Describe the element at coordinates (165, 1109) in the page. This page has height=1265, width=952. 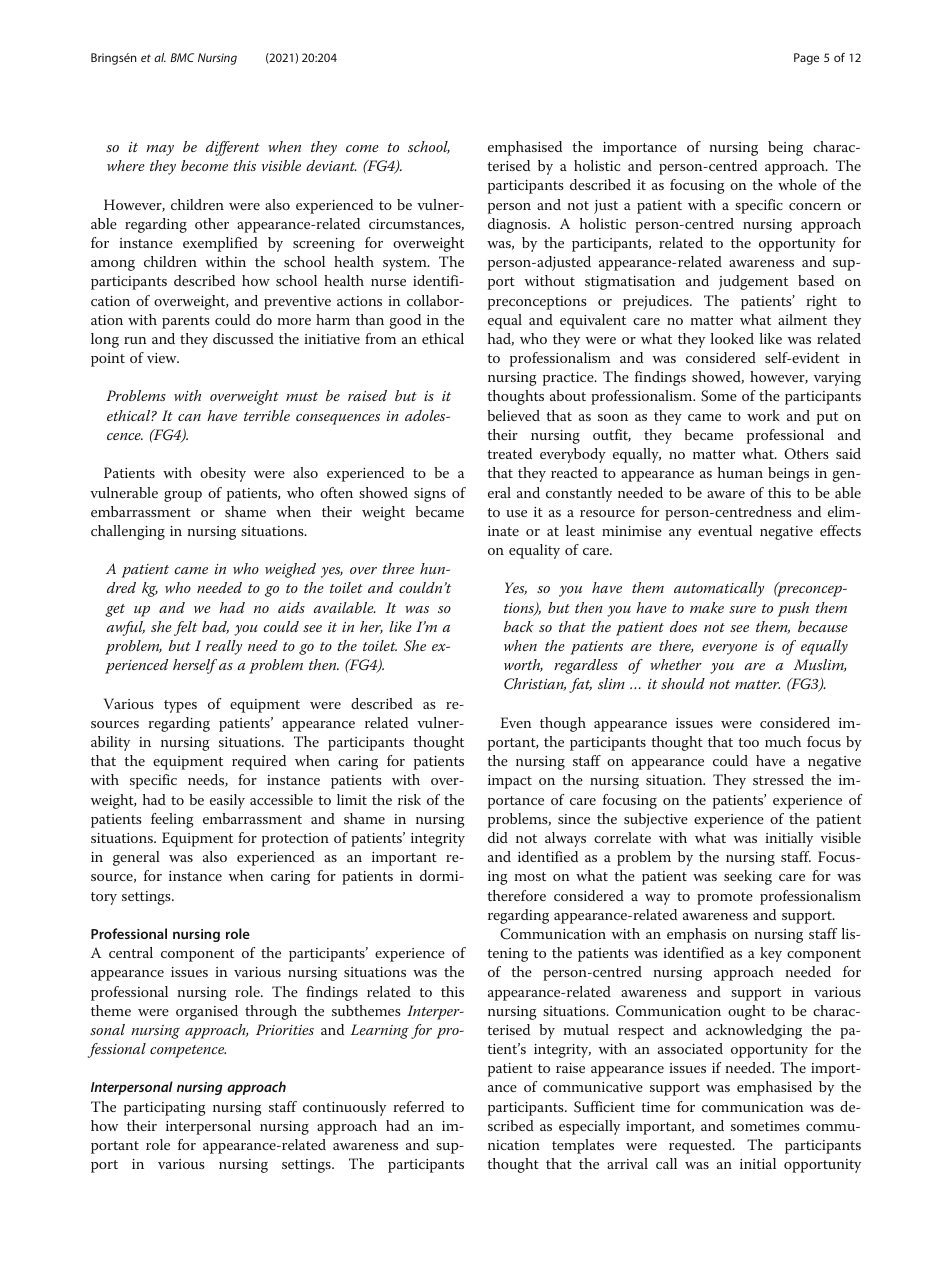
I see `participating` at that location.
